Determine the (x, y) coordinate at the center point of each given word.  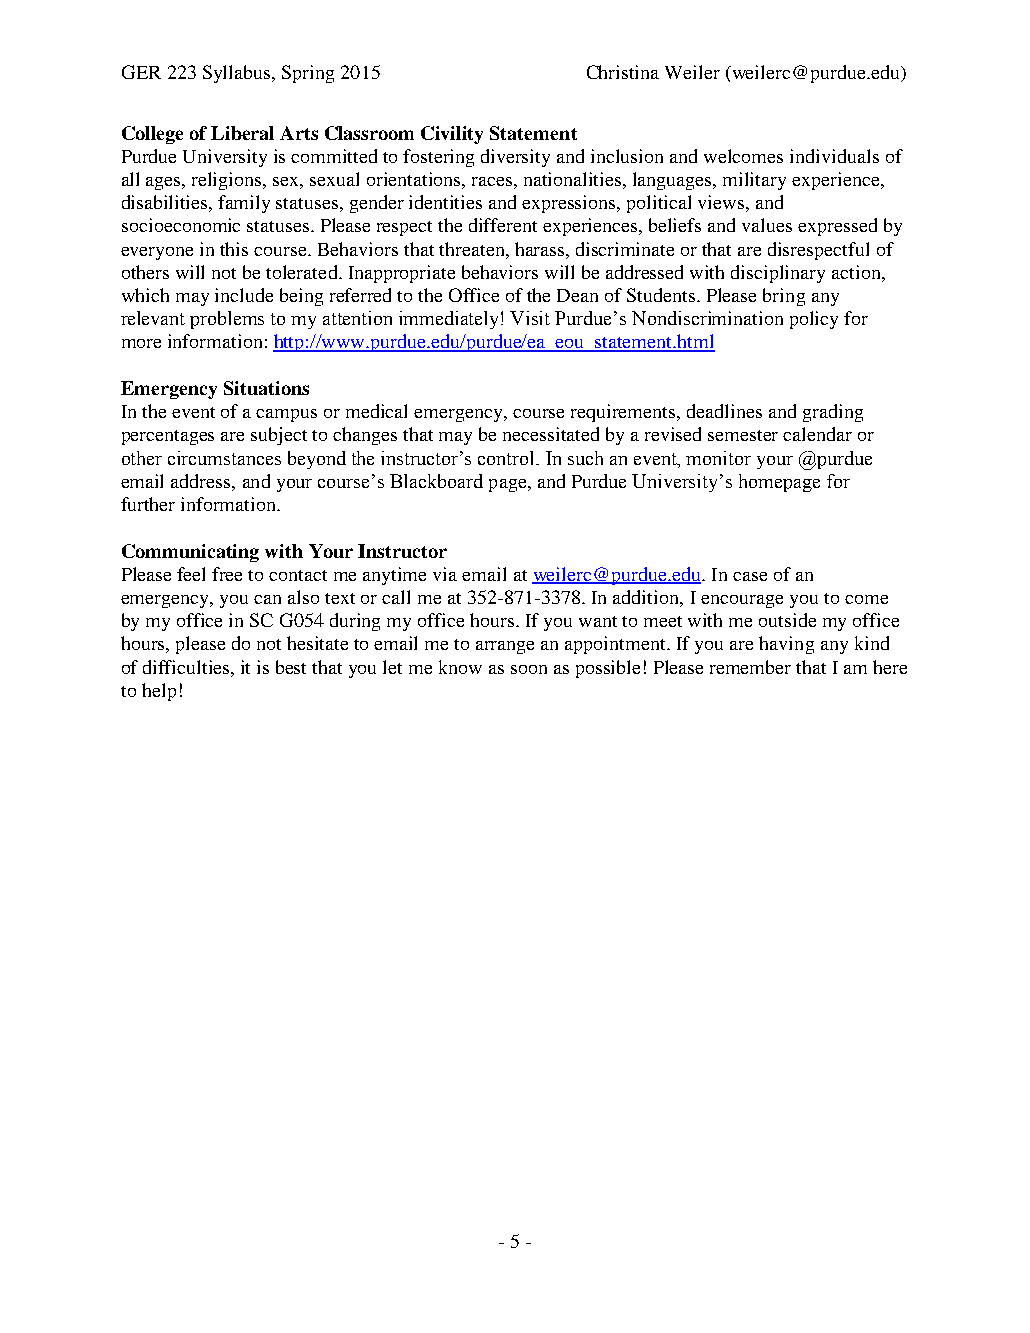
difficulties (187, 667)
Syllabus (238, 74)
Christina (623, 72)
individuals (834, 156)
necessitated (551, 434)
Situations (266, 388)
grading (833, 413)
